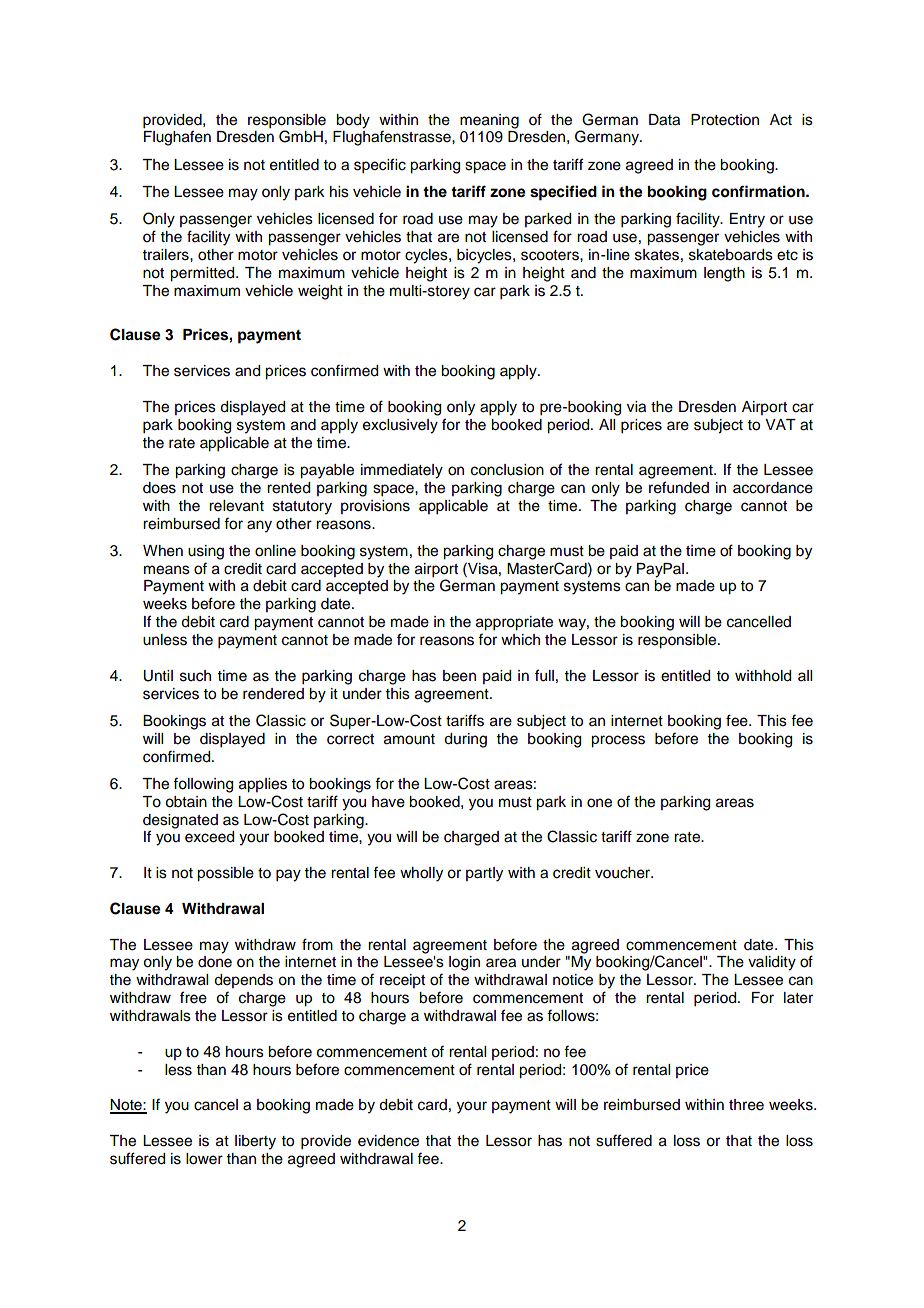  What do you see at coordinates (255, 1142) in the page?
I see `liberty` at bounding box center [255, 1142].
